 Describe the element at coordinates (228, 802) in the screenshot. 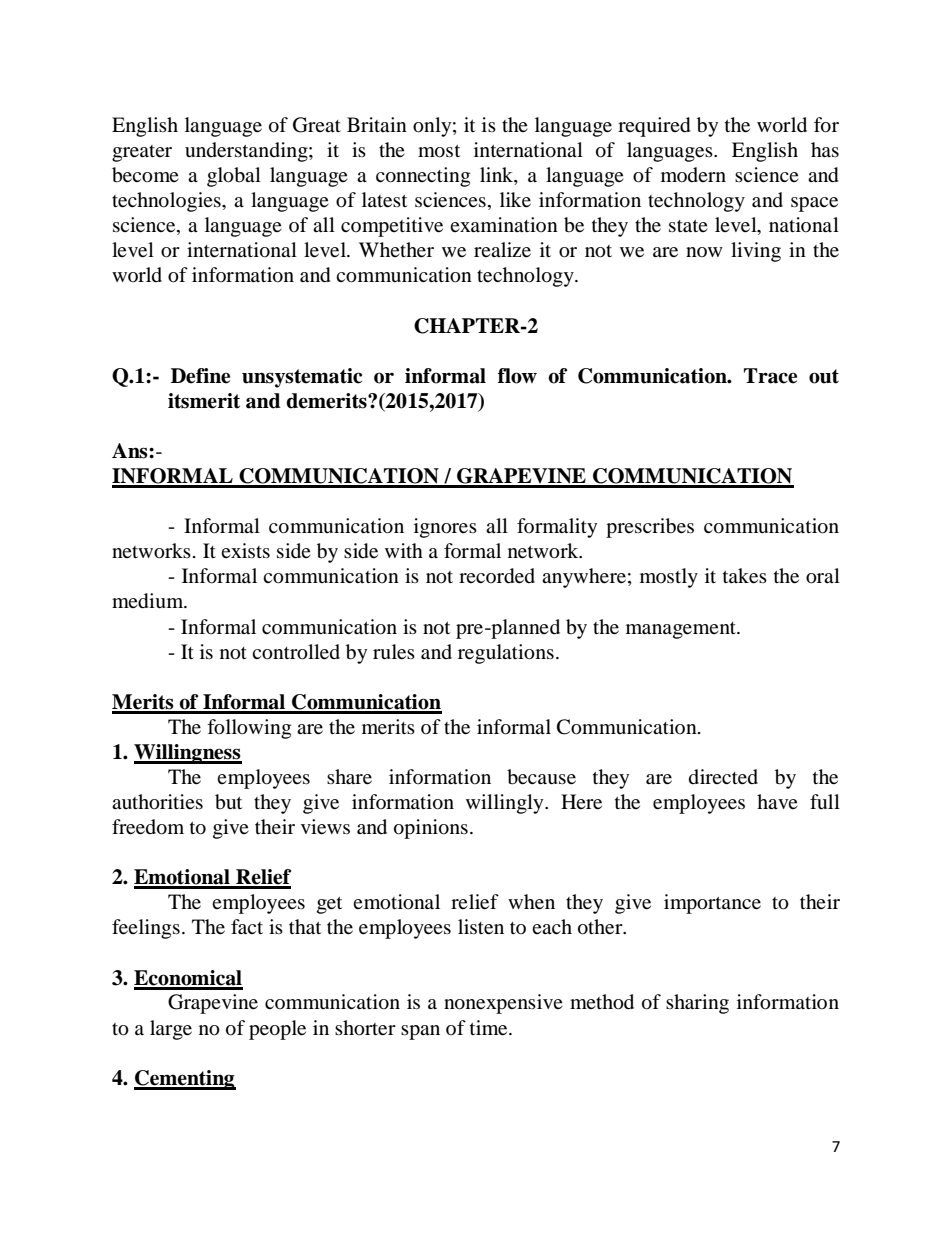

I see `but` at that location.
